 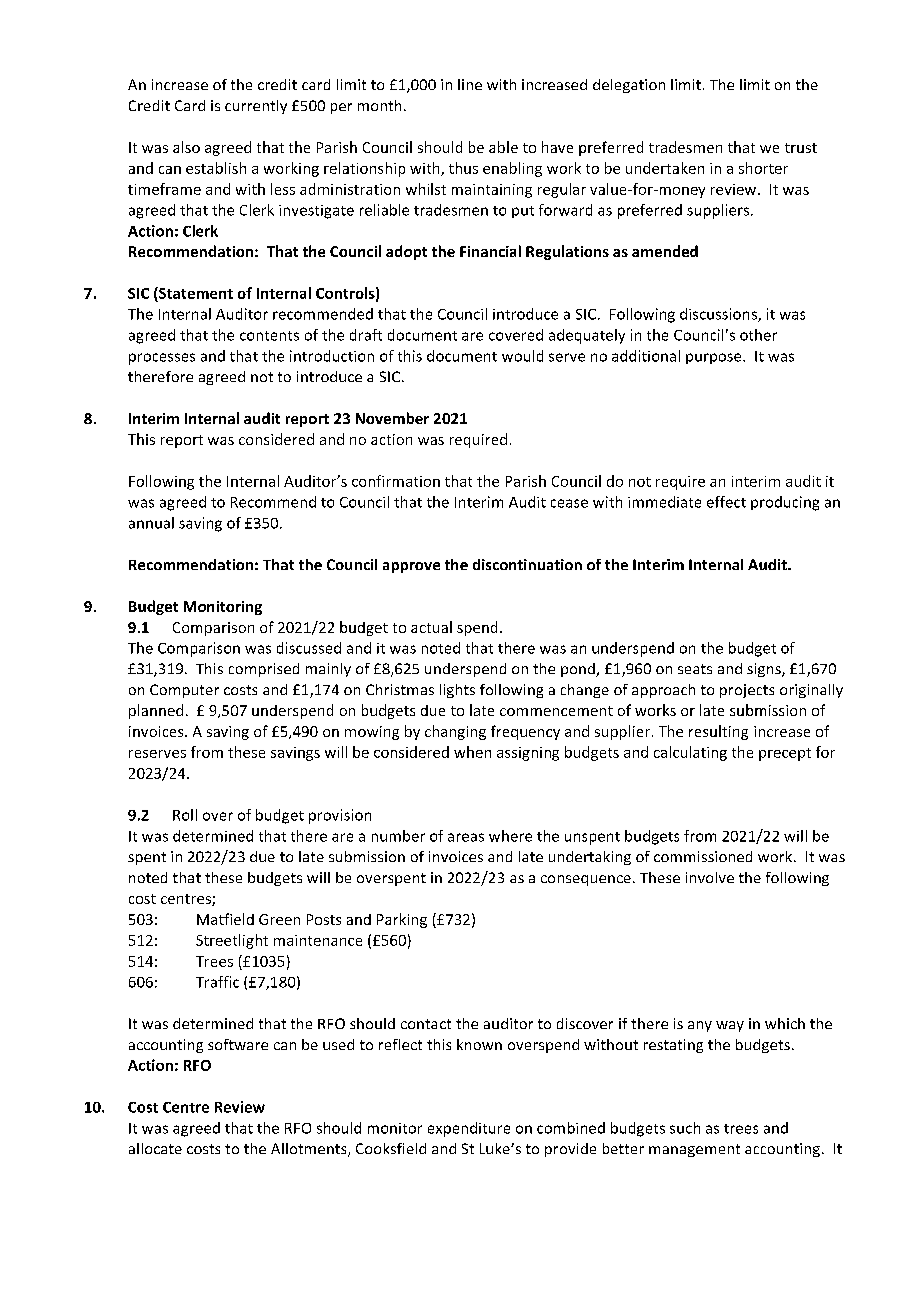 I want to click on shorter, so click(x=763, y=168).
